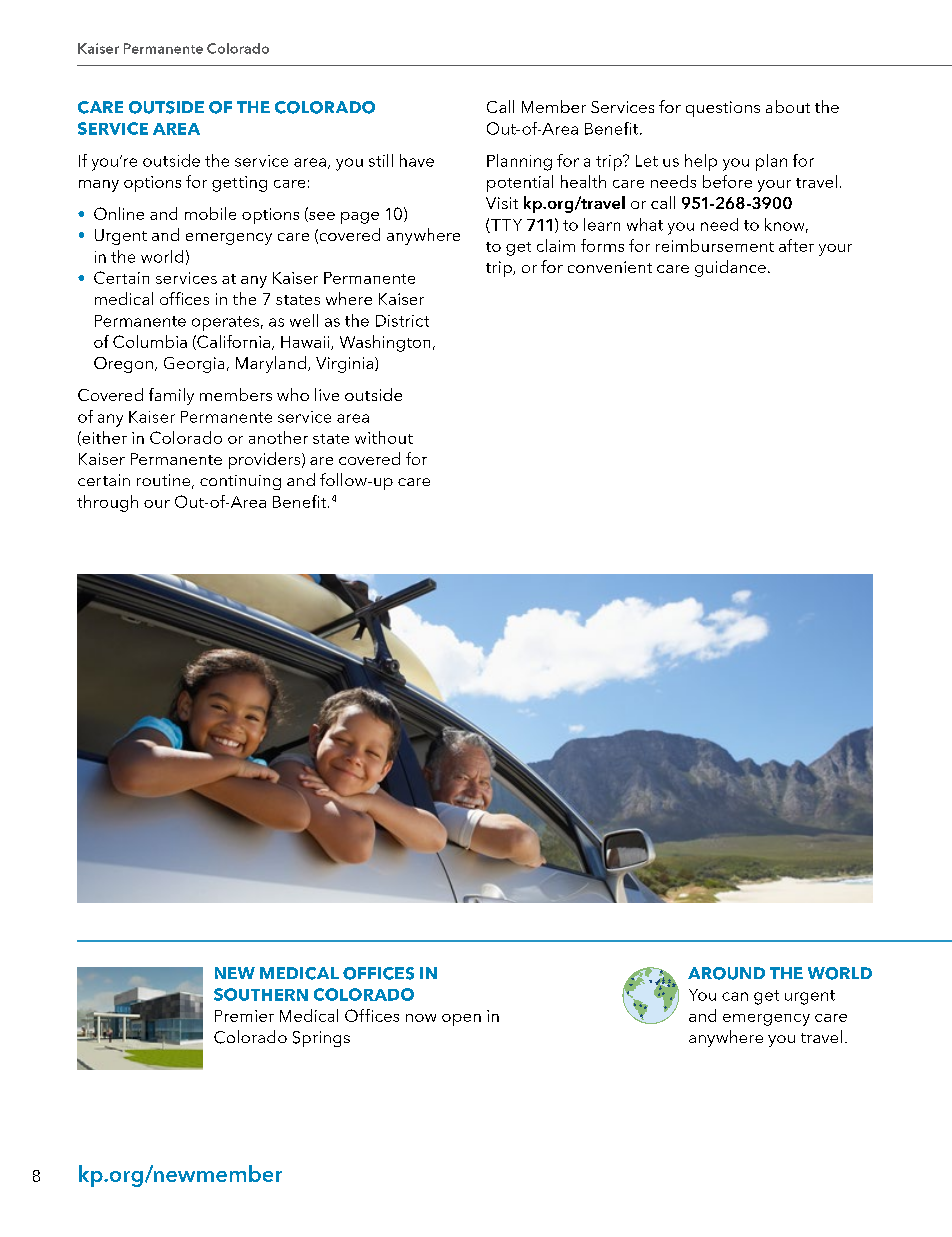 The width and height of the screenshot is (952, 1237). What do you see at coordinates (239, 184) in the screenshot?
I see `getting` at bounding box center [239, 184].
